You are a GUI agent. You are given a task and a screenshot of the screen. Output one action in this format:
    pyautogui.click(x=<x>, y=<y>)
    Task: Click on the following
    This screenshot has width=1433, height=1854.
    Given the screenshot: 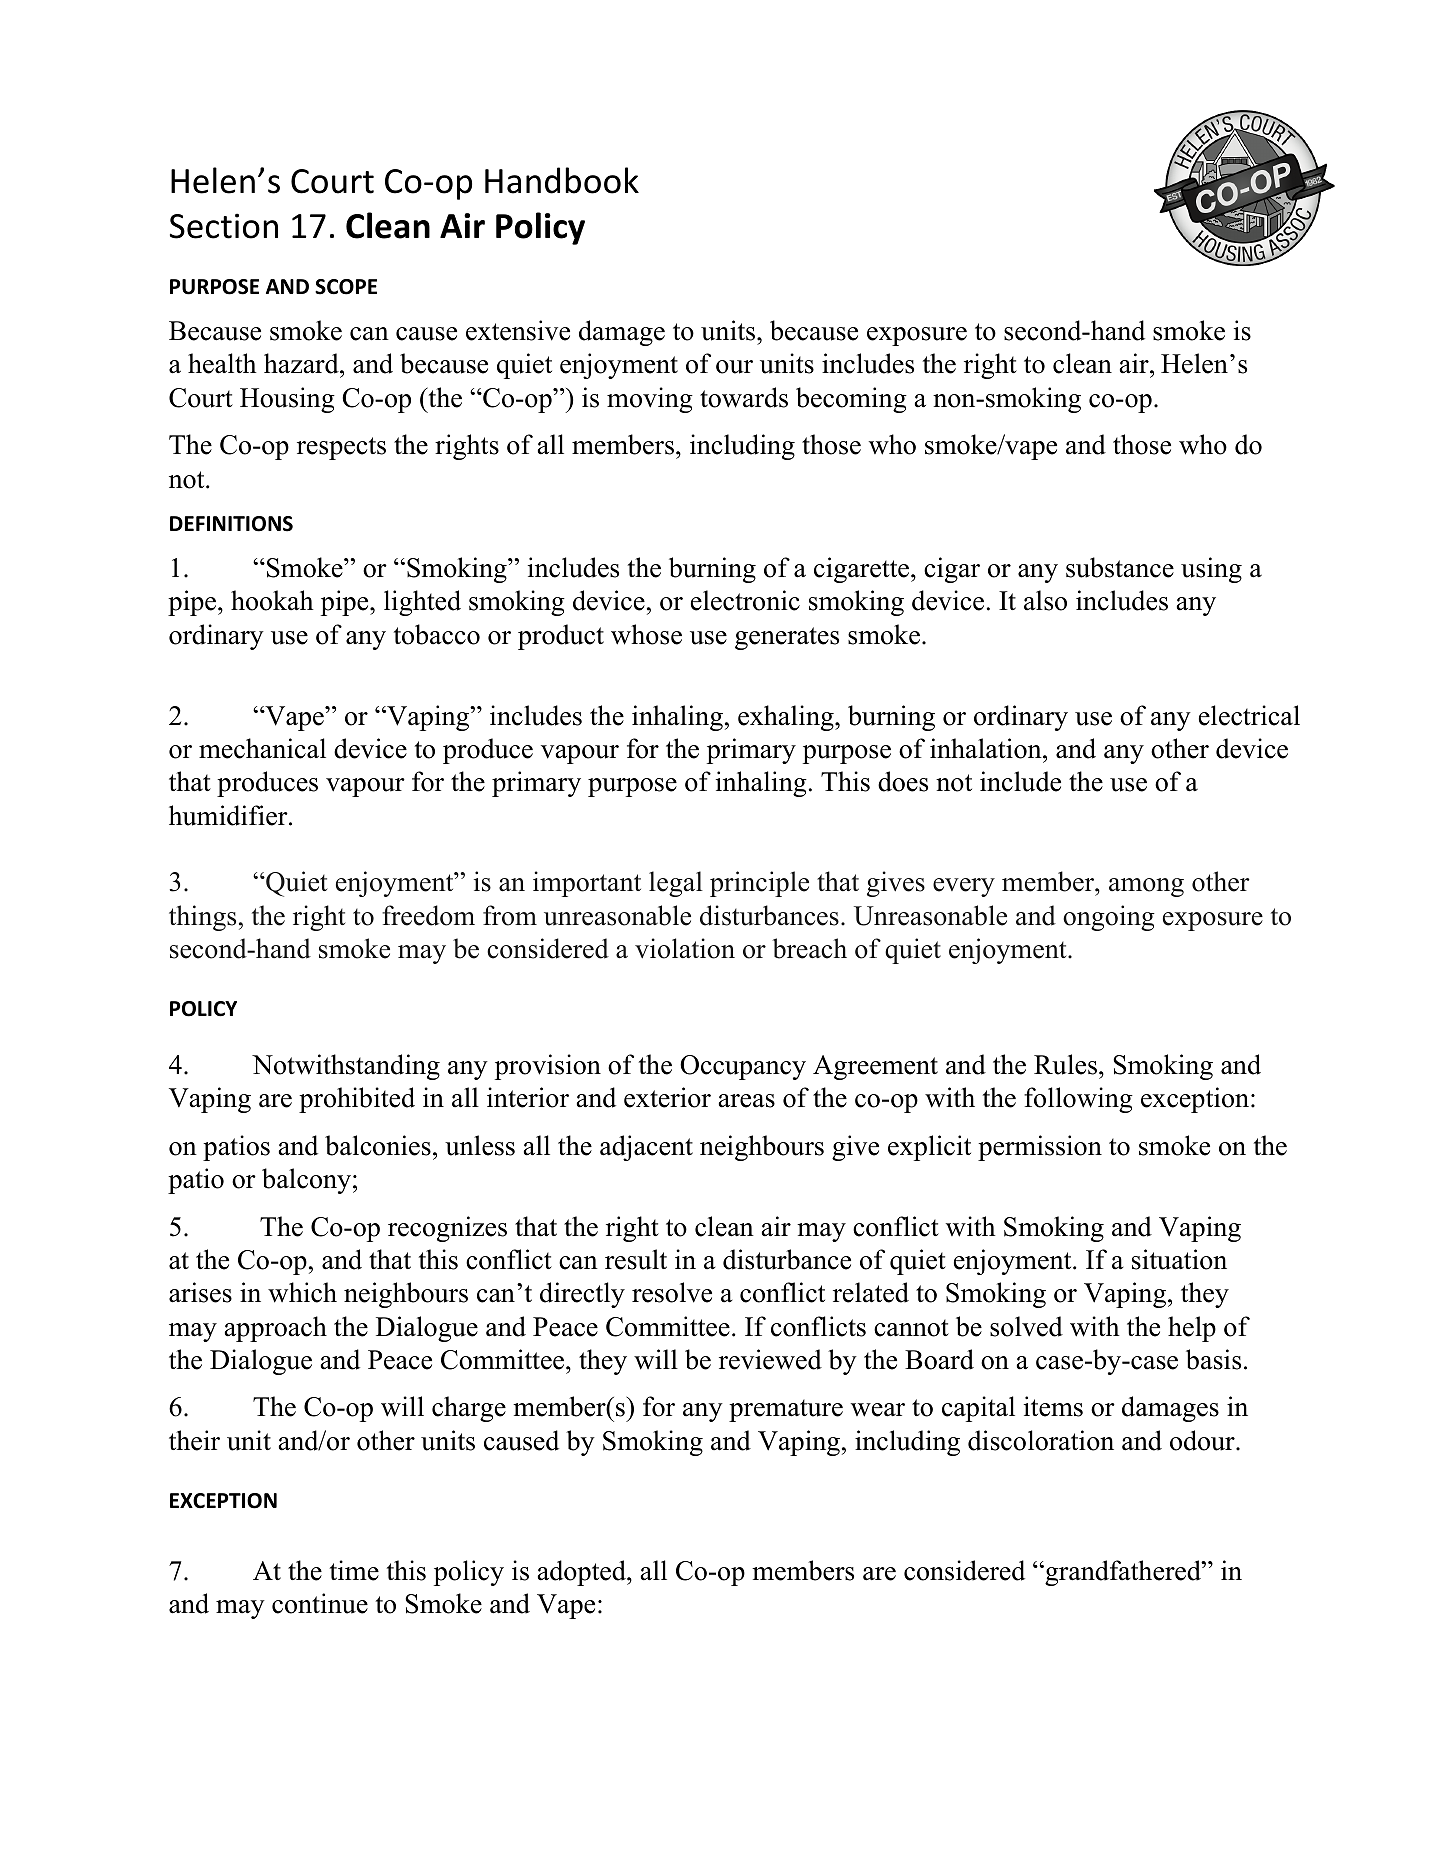 What is the action you would take?
    pyautogui.click(x=1078, y=1100)
